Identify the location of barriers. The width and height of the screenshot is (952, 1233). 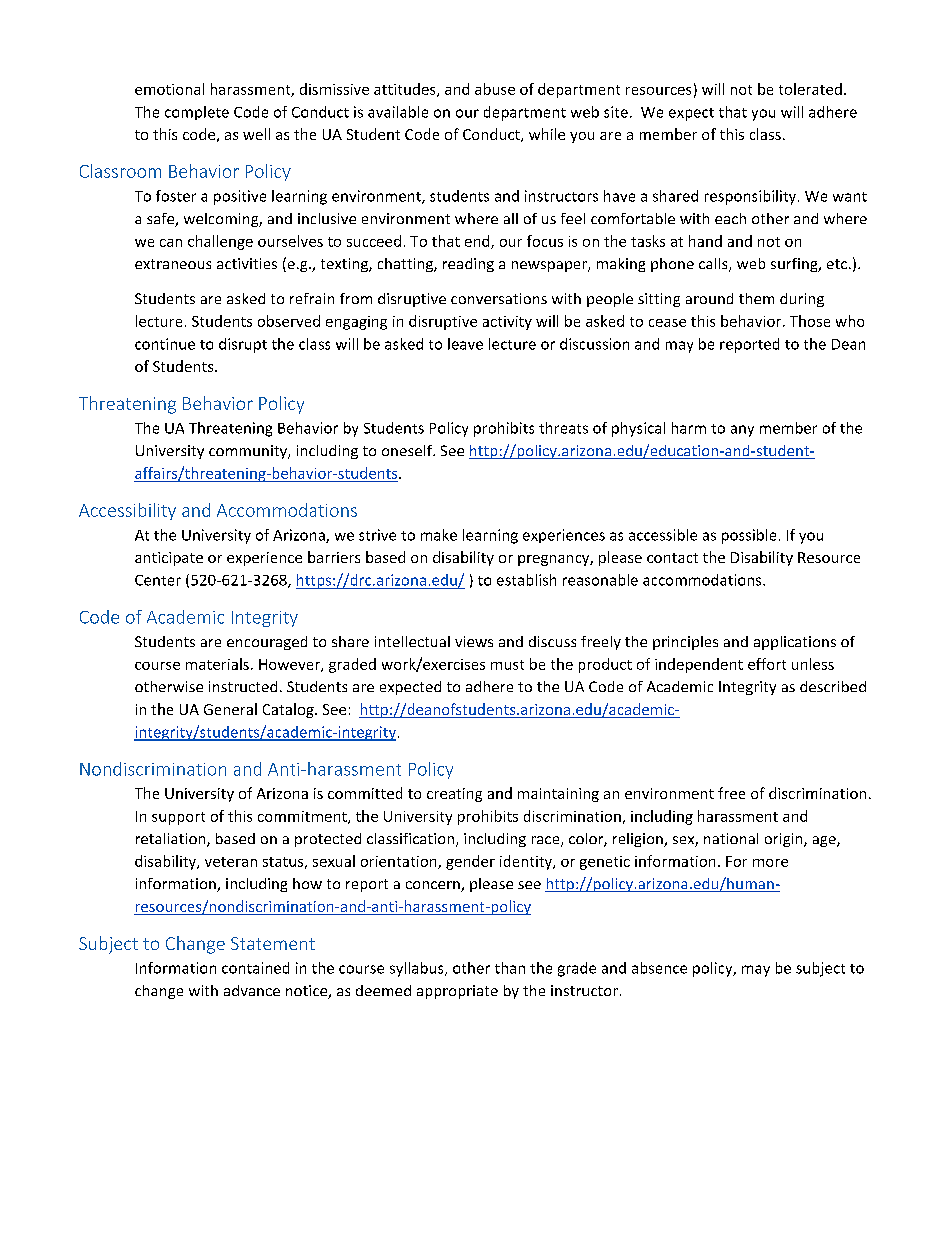
(334, 557).
